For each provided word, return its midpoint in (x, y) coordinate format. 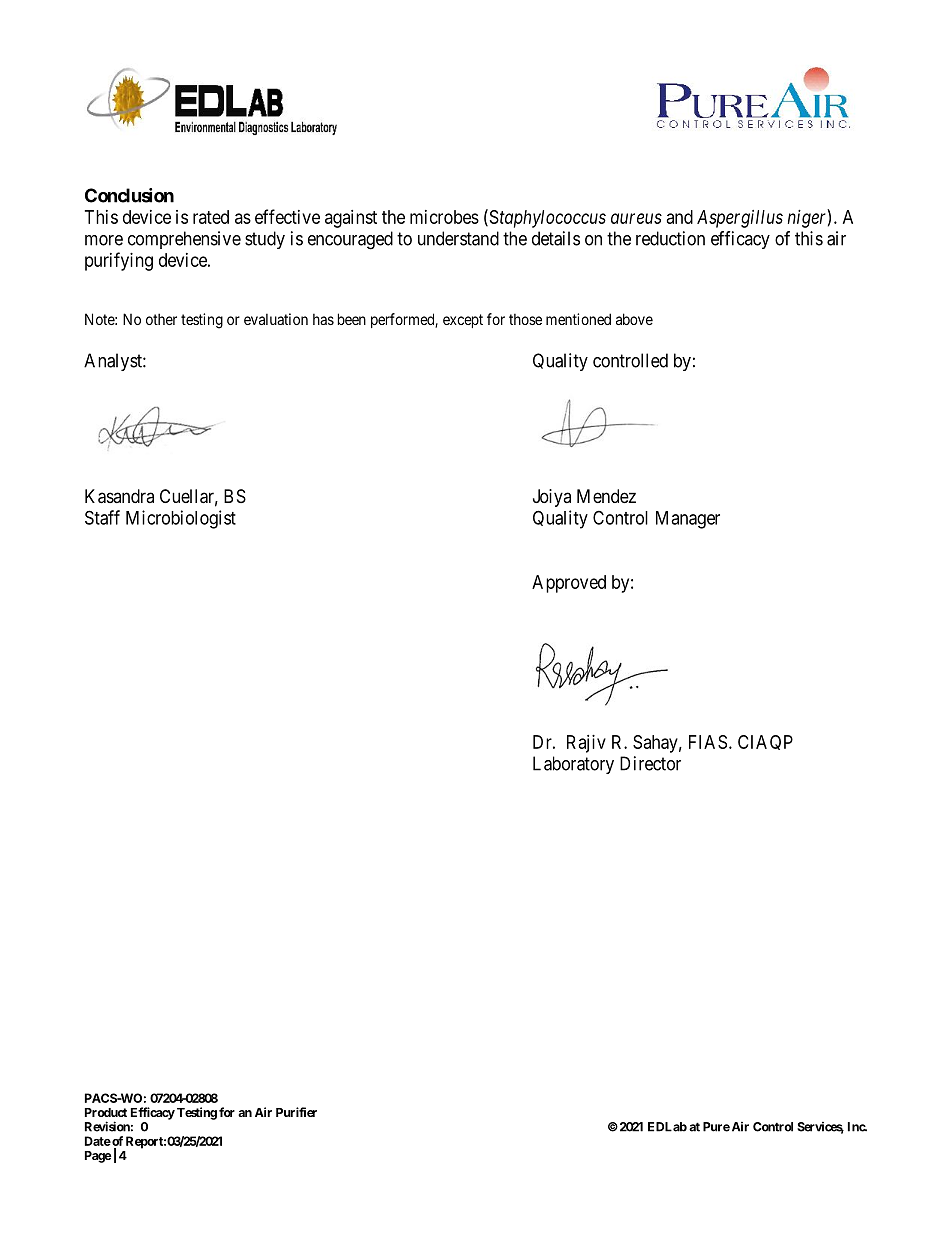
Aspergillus (740, 219)
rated (211, 217)
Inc (857, 1127)
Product (106, 1112)
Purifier (296, 1112)
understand (458, 238)
